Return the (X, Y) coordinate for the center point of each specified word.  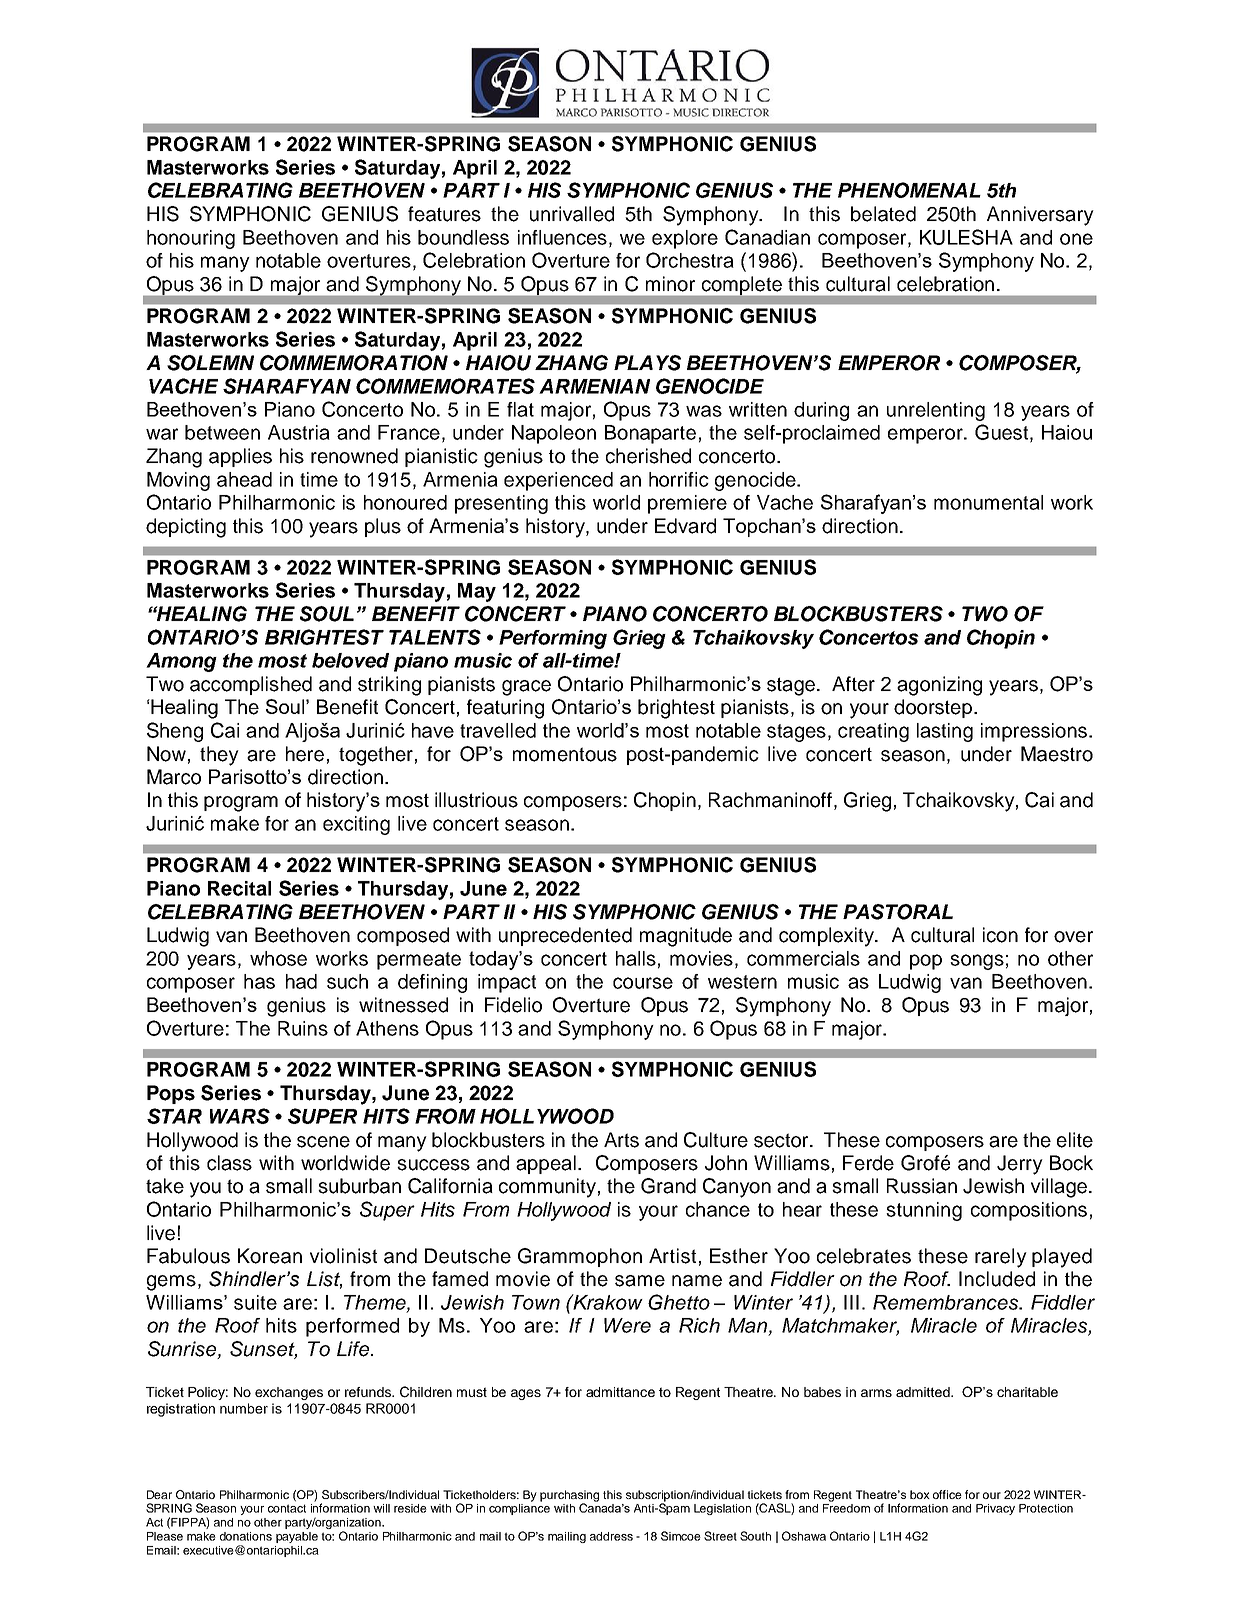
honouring (191, 239)
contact (287, 1508)
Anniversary (1040, 216)
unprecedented (565, 936)
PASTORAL (898, 912)
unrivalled (572, 214)
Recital (239, 888)
